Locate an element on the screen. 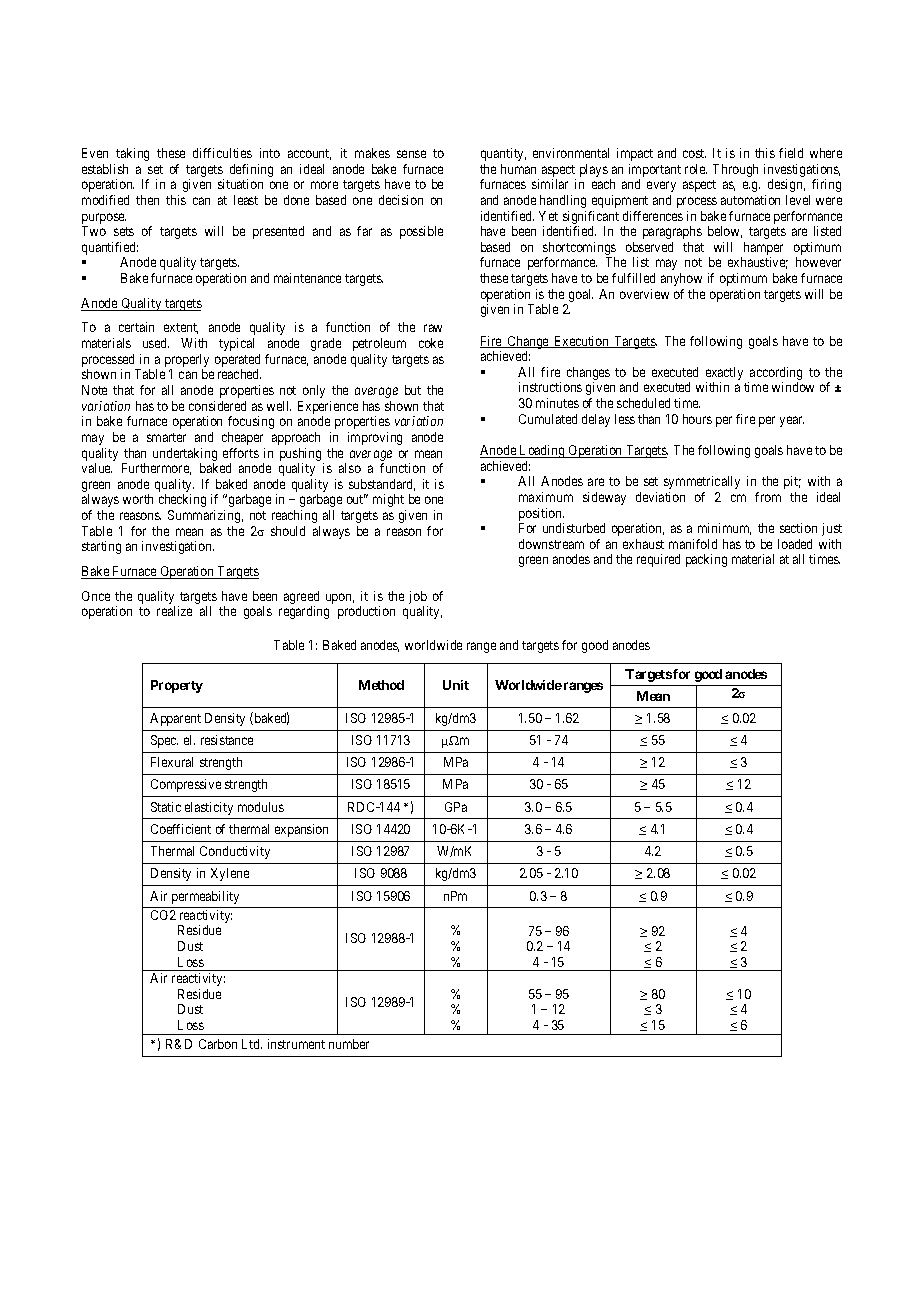 Image resolution: width=924 pixels, height=1308 pixels. properly is located at coordinates (187, 362).
